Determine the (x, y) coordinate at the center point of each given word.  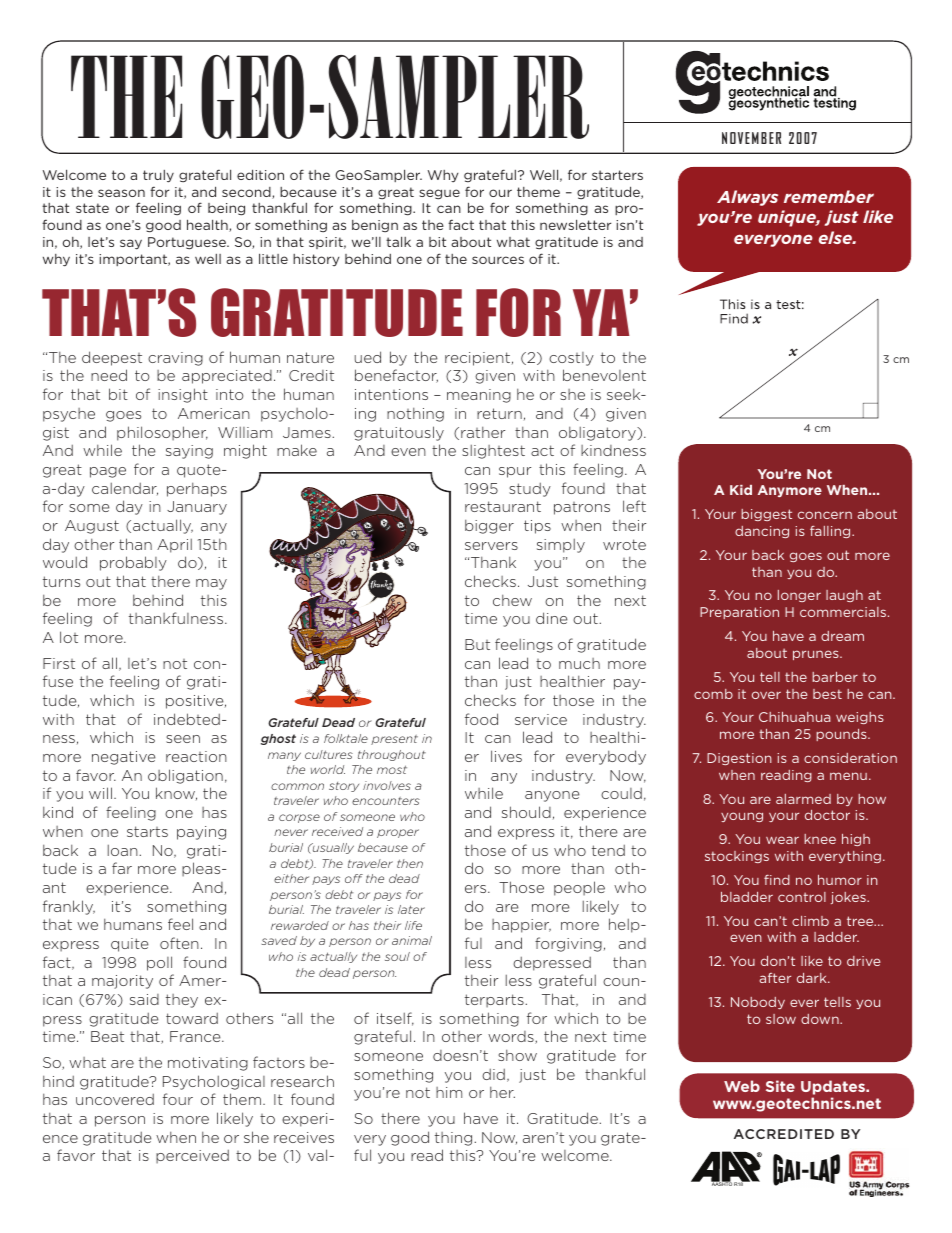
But (477, 644)
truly (158, 176)
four (178, 1099)
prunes (817, 655)
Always (747, 198)
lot (69, 637)
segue (439, 194)
